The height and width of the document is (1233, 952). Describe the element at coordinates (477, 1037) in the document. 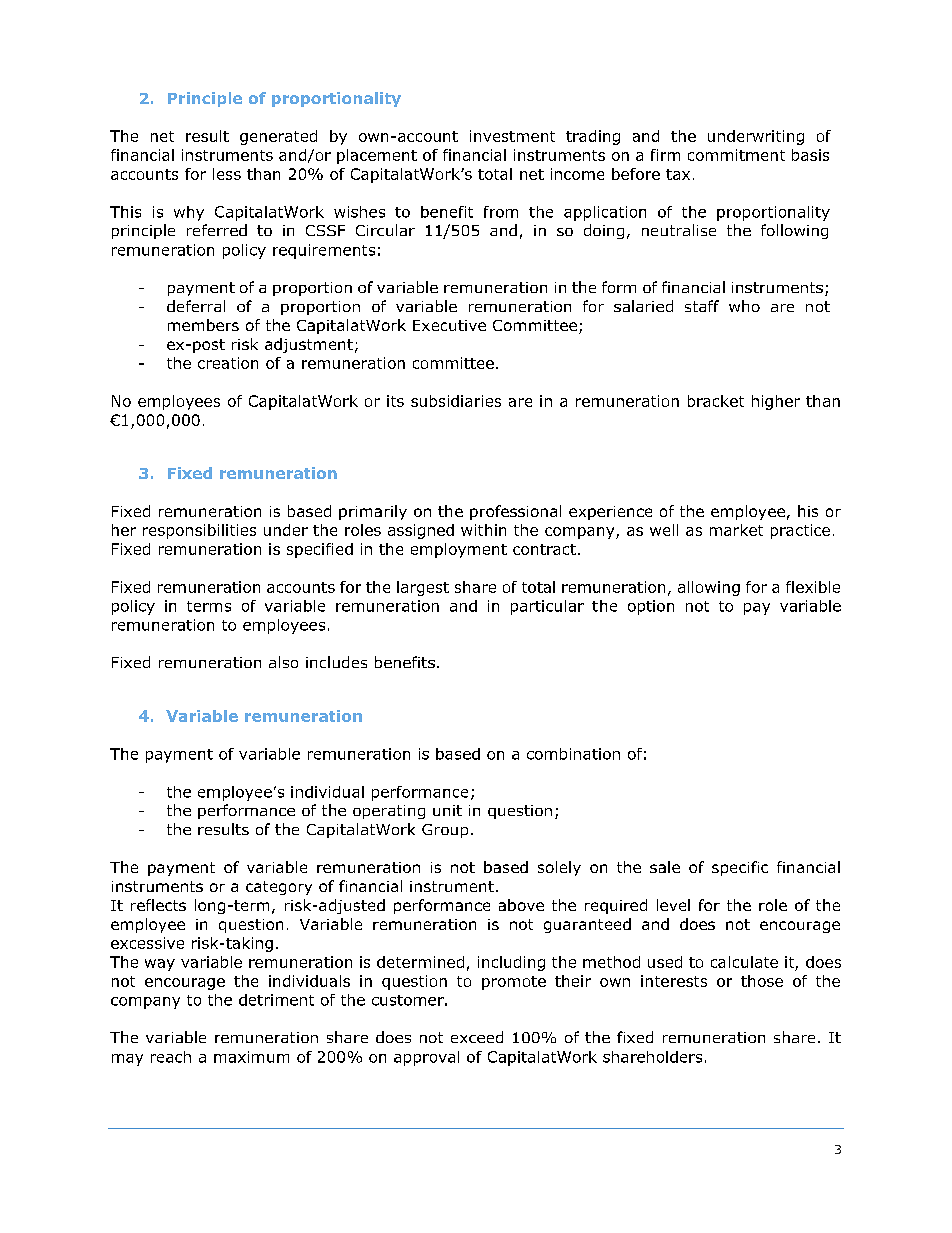

I see `exceed` at that location.
